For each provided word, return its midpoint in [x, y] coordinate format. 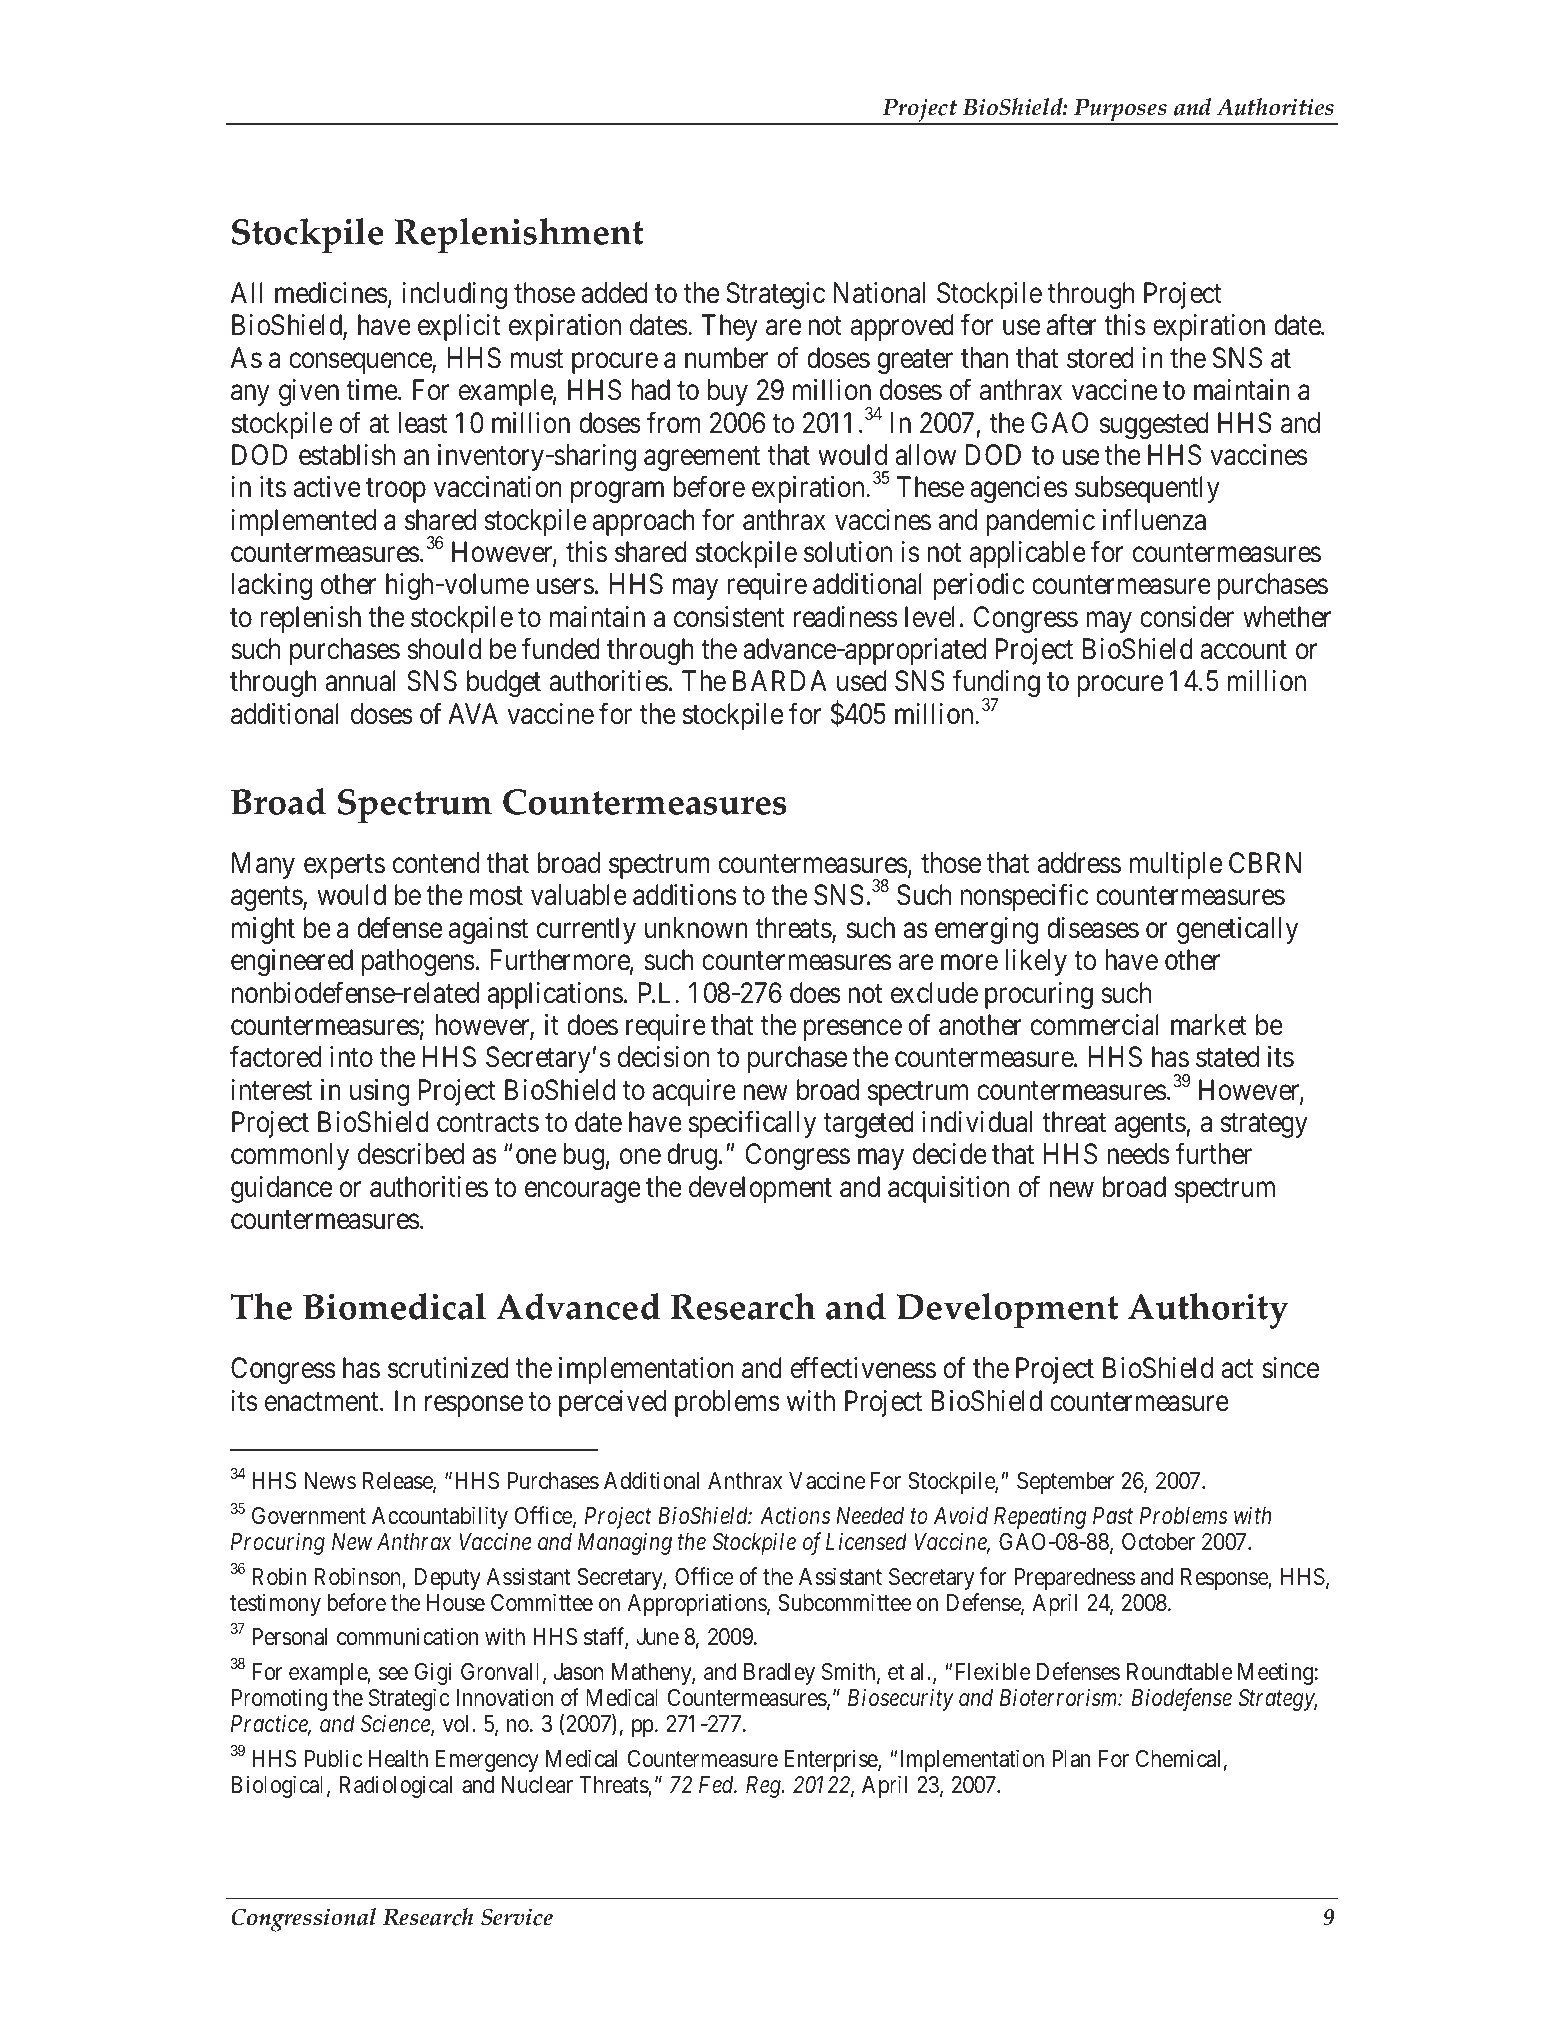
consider [1187, 617]
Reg [764, 1787]
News [330, 1481]
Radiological [396, 1786]
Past [1113, 1516]
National [879, 293]
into [351, 1057]
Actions [795, 1515]
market [1209, 1025]
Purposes [1120, 112]
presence [853, 1030]
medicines [331, 293]
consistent [729, 617]
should [444, 649]
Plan [1071, 1759]
